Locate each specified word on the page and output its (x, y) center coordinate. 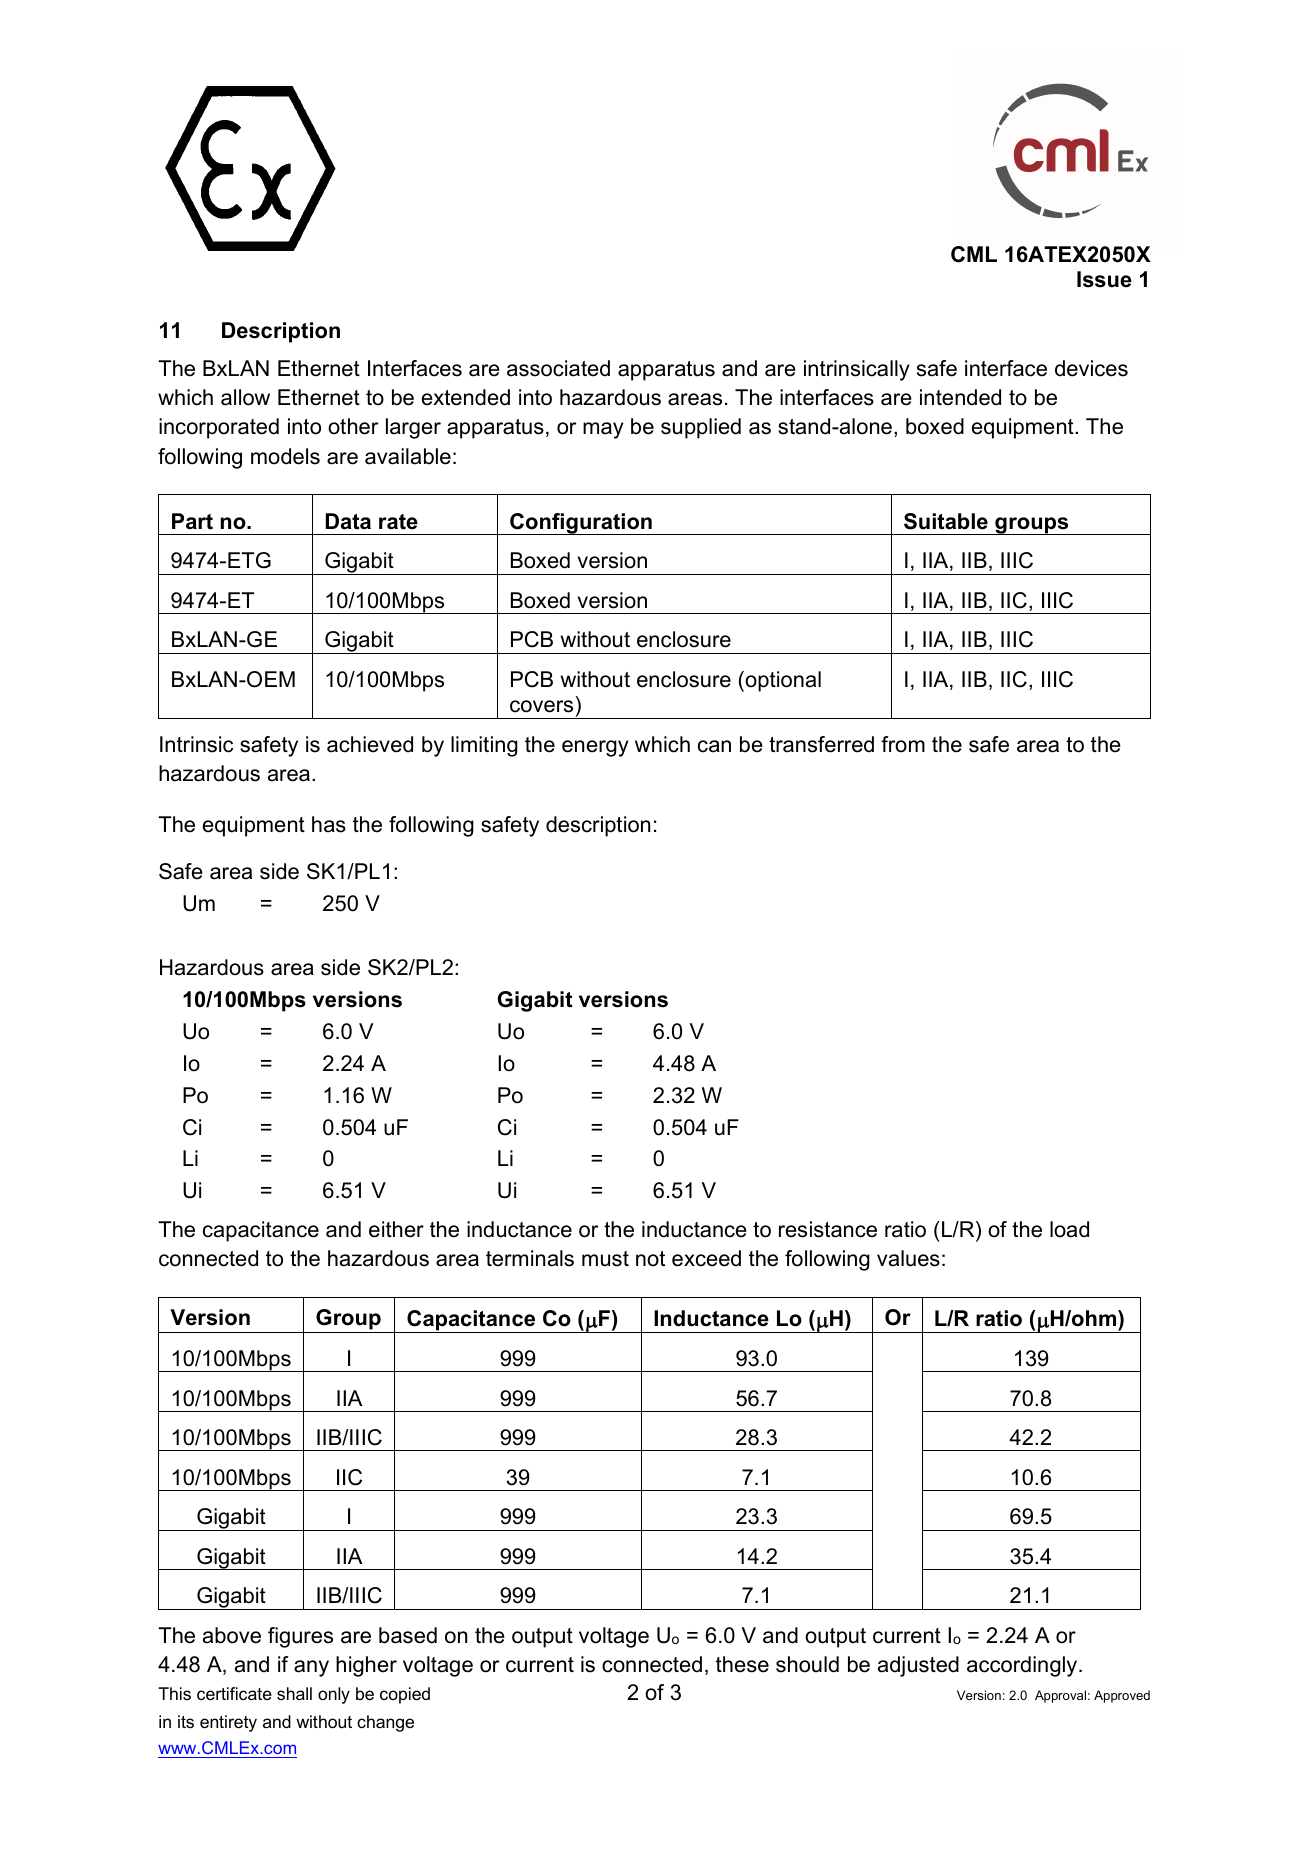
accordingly (1023, 1666)
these (742, 1664)
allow (245, 397)
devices (1091, 368)
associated (558, 368)
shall (294, 1693)
